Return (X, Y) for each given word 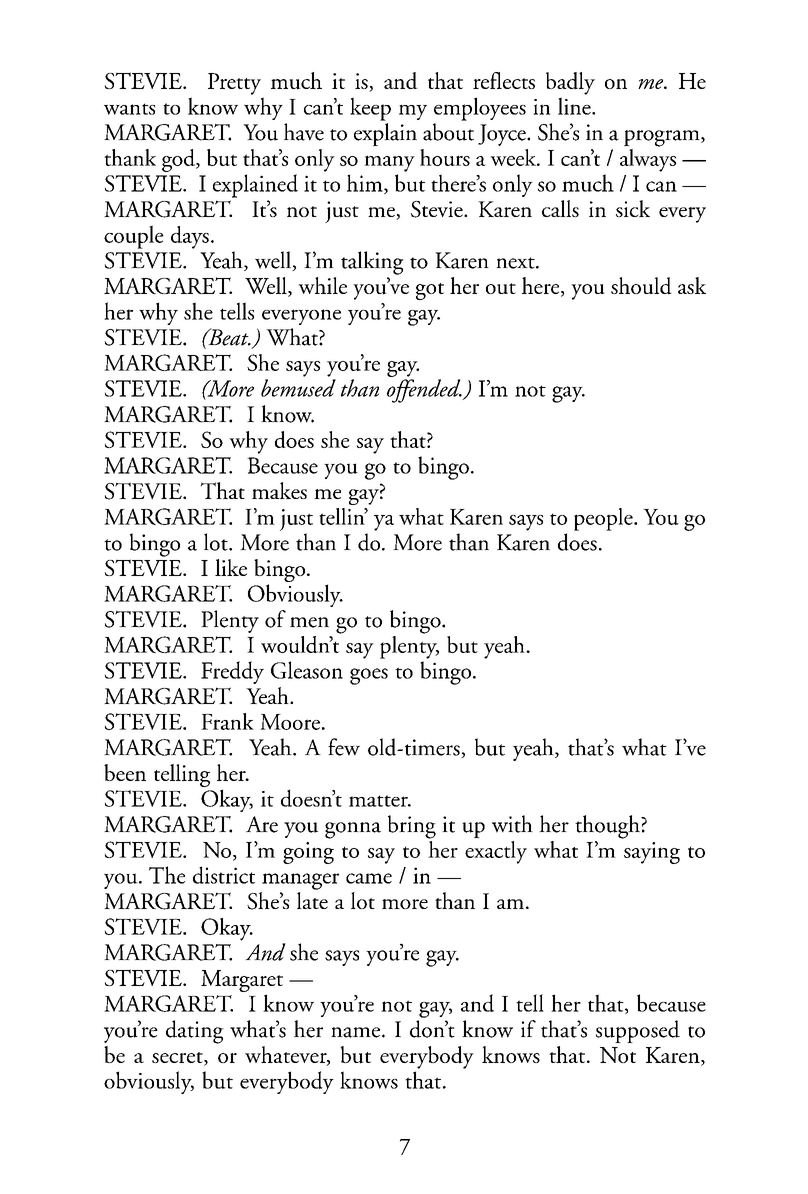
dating (195, 1032)
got (430, 291)
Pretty (234, 84)
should (641, 286)
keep (370, 109)
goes (369, 676)
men (309, 622)
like (231, 567)
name (355, 1032)
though (608, 827)
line (575, 106)
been (125, 772)
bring (412, 827)
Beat (228, 337)
